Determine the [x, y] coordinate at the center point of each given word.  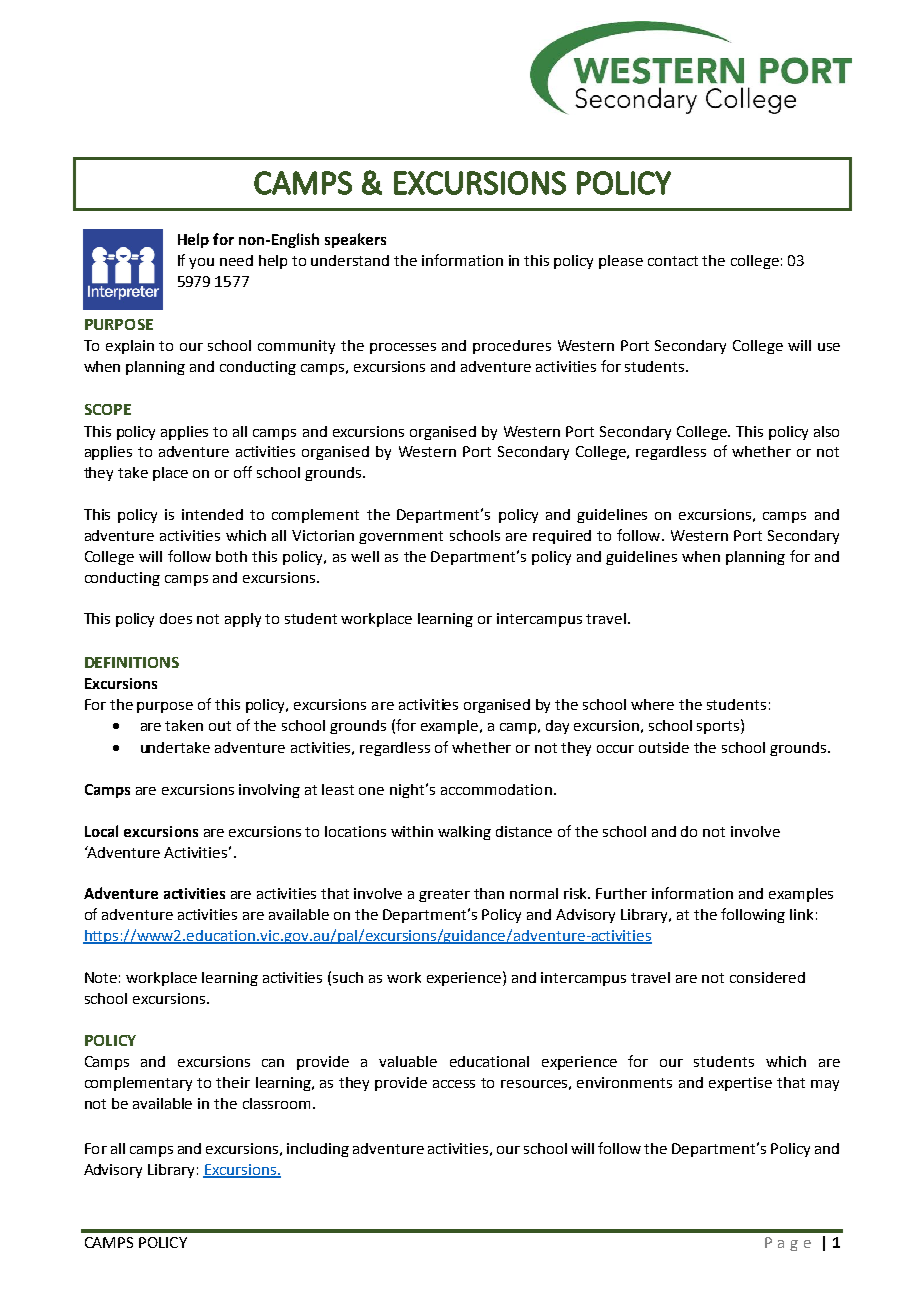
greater [444, 895]
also [826, 431]
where [652, 704]
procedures [512, 347]
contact [673, 261]
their [233, 1082]
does [176, 618]
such [348, 977]
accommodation [496, 789]
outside [664, 747]
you [201, 263]
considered [767, 977]
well [365, 556]
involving [269, 791]
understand [350, 260]
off [243, 472]
